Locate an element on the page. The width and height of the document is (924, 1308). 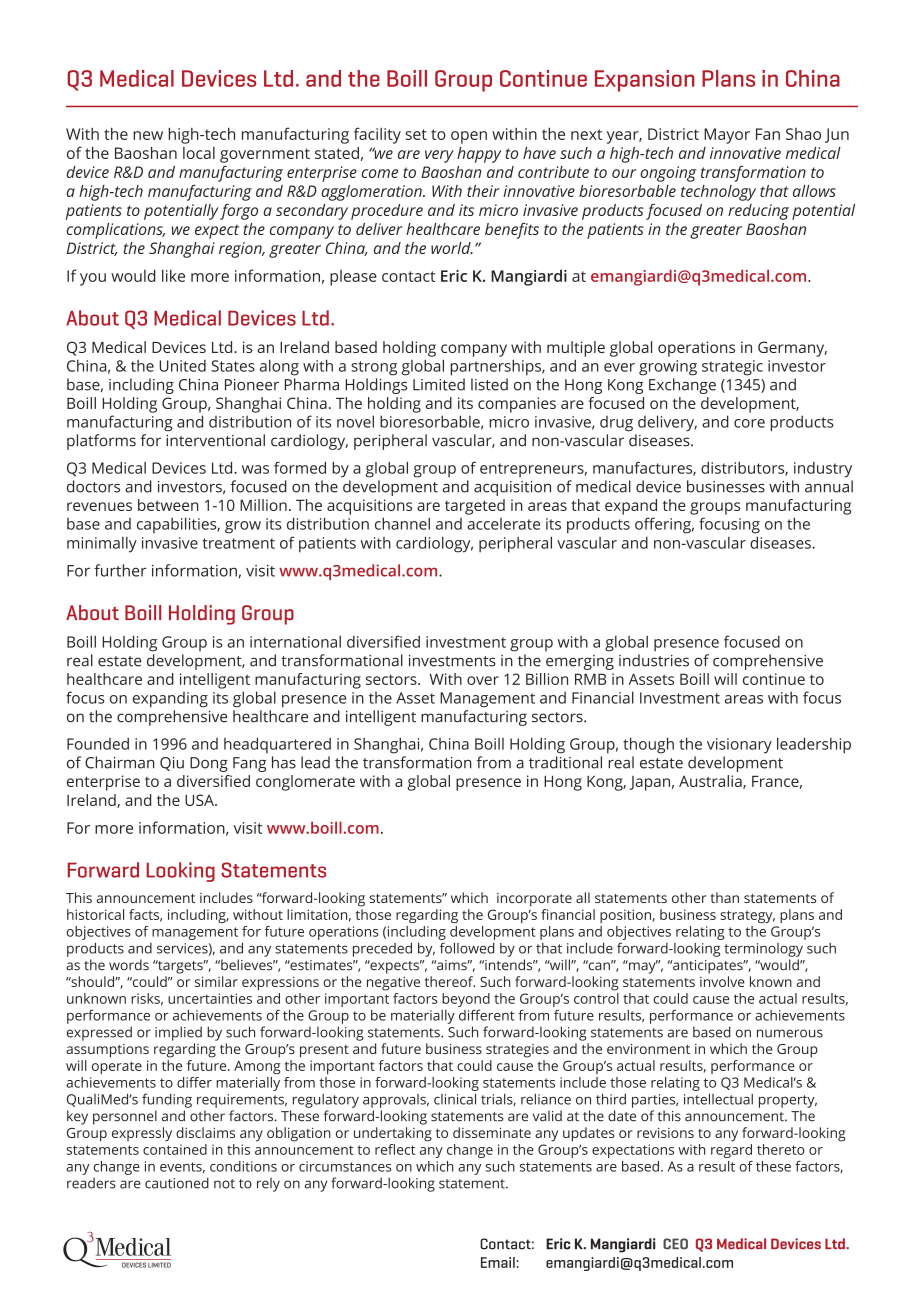
new is located at coordinates (148, 135).
